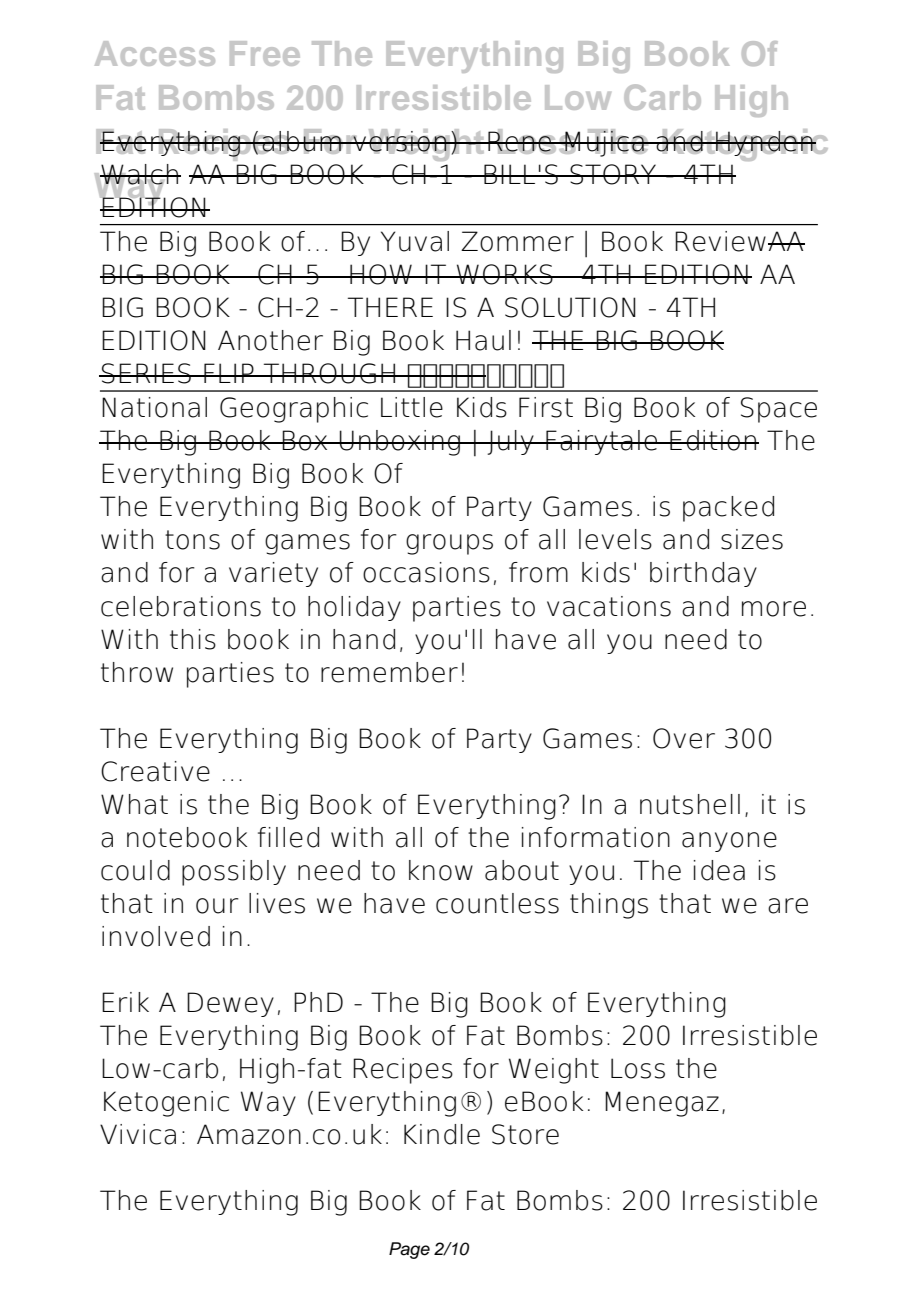  What do you see at coordinates (193, 639) in the document?
I see `this` at bounding box center [193, 639].
